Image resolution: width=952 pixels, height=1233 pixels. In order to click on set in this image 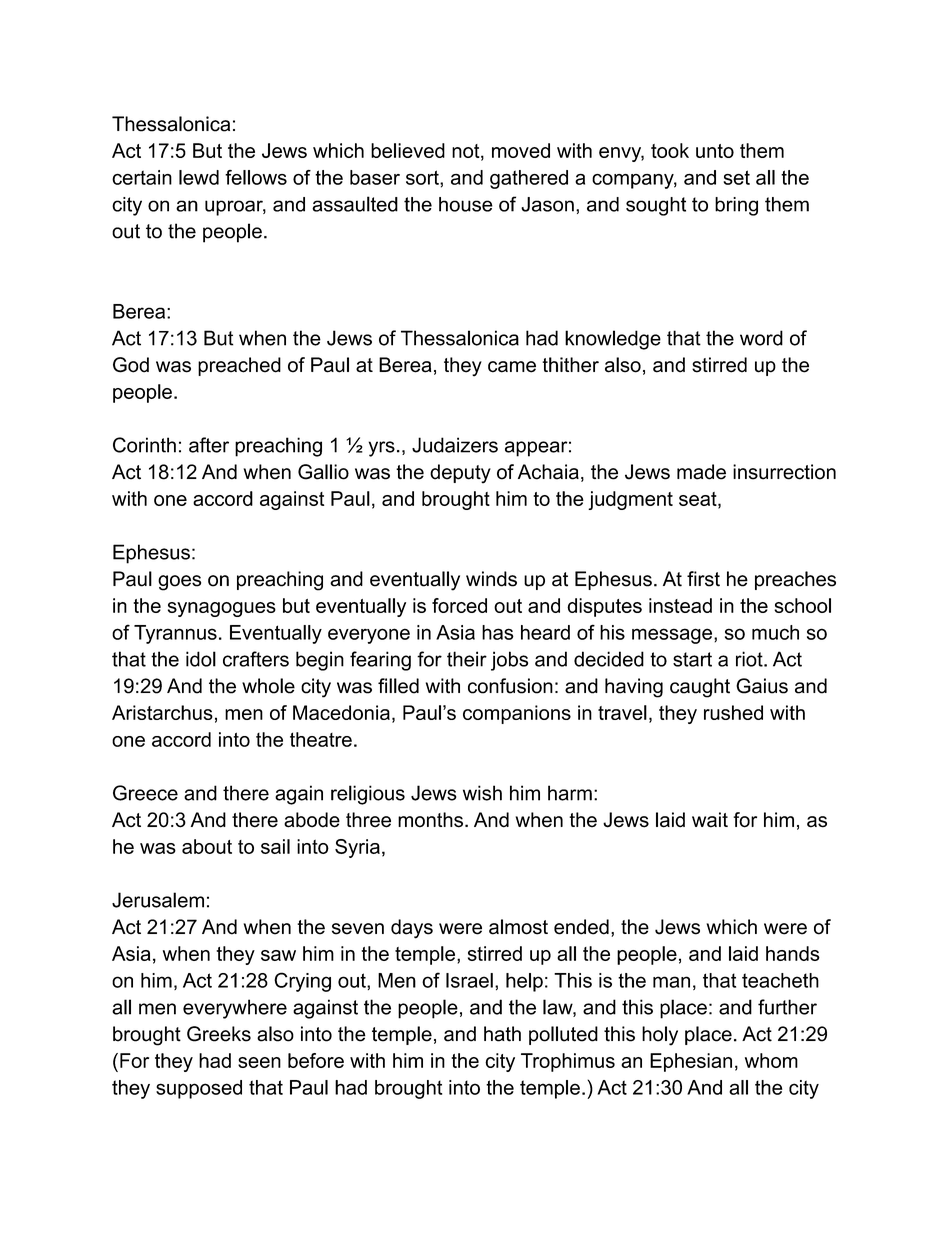, I will do `click(736, 177)`.
